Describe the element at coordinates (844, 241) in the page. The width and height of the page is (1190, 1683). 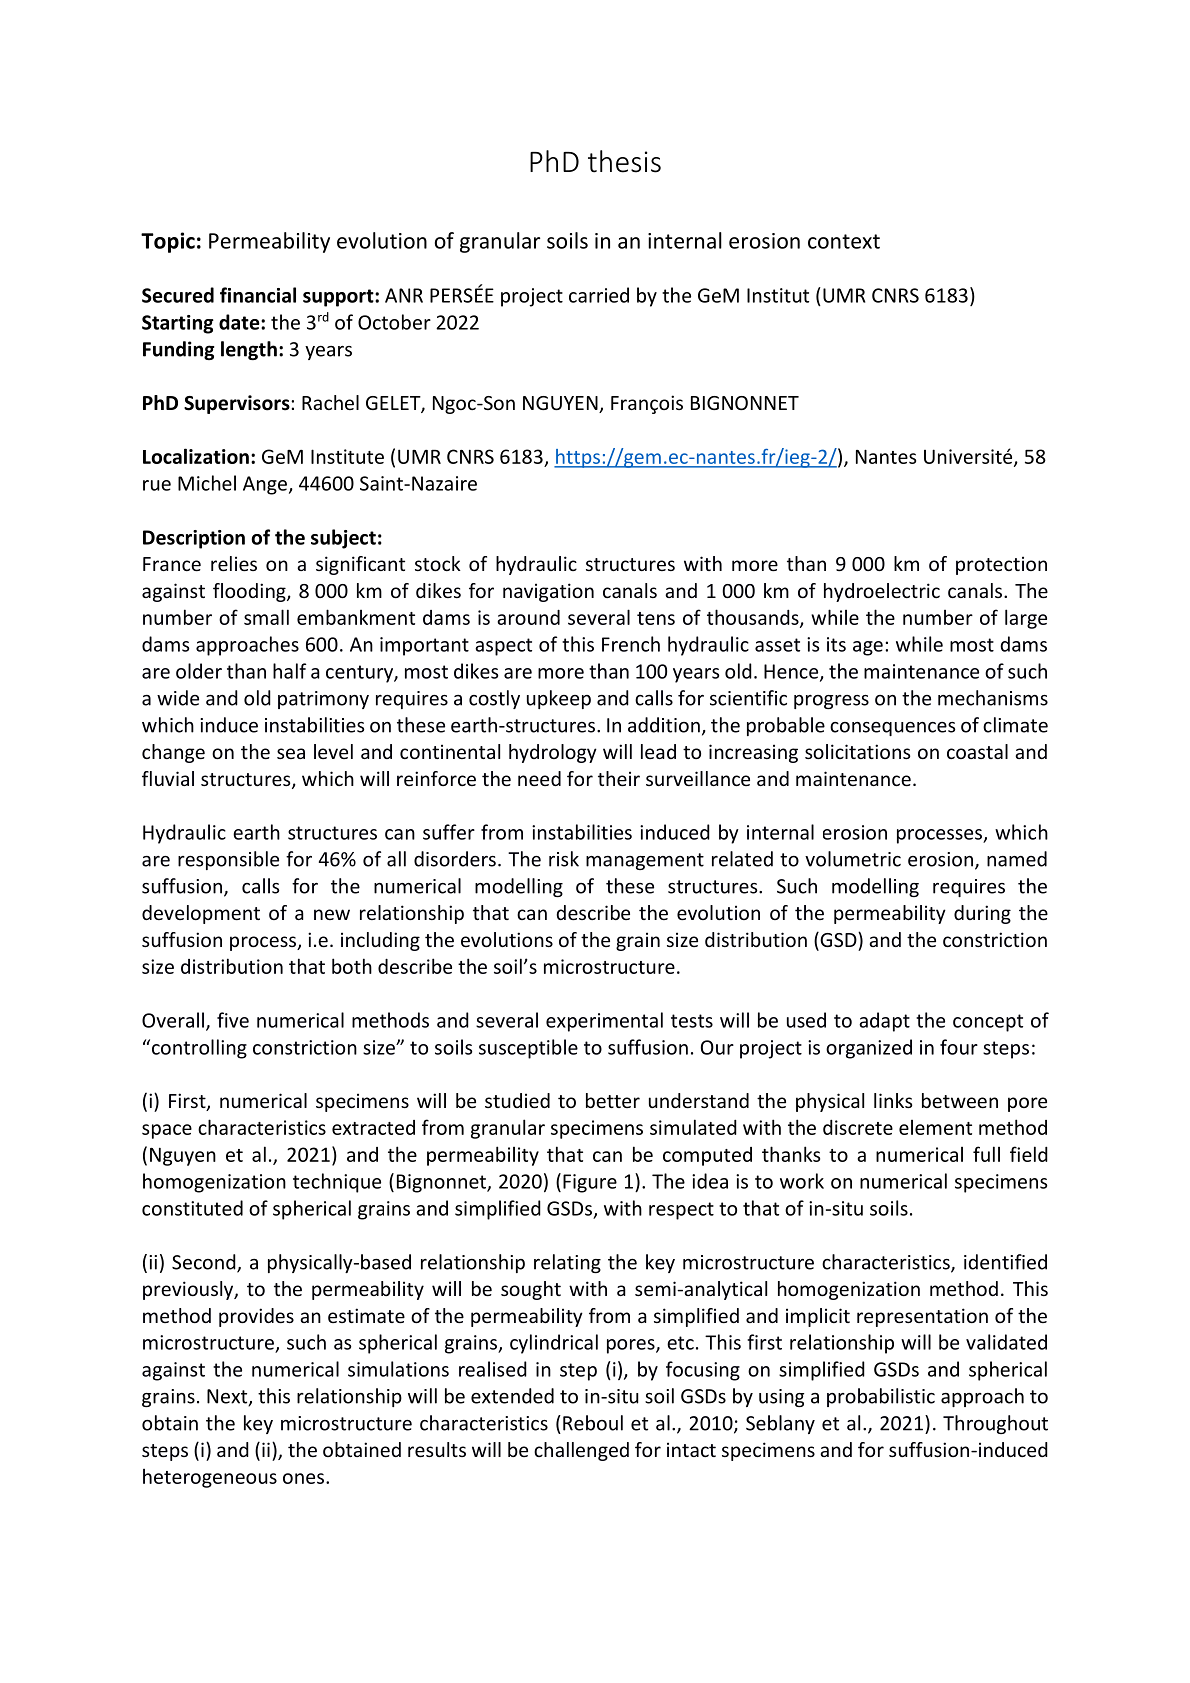
I see `context` at that location.
